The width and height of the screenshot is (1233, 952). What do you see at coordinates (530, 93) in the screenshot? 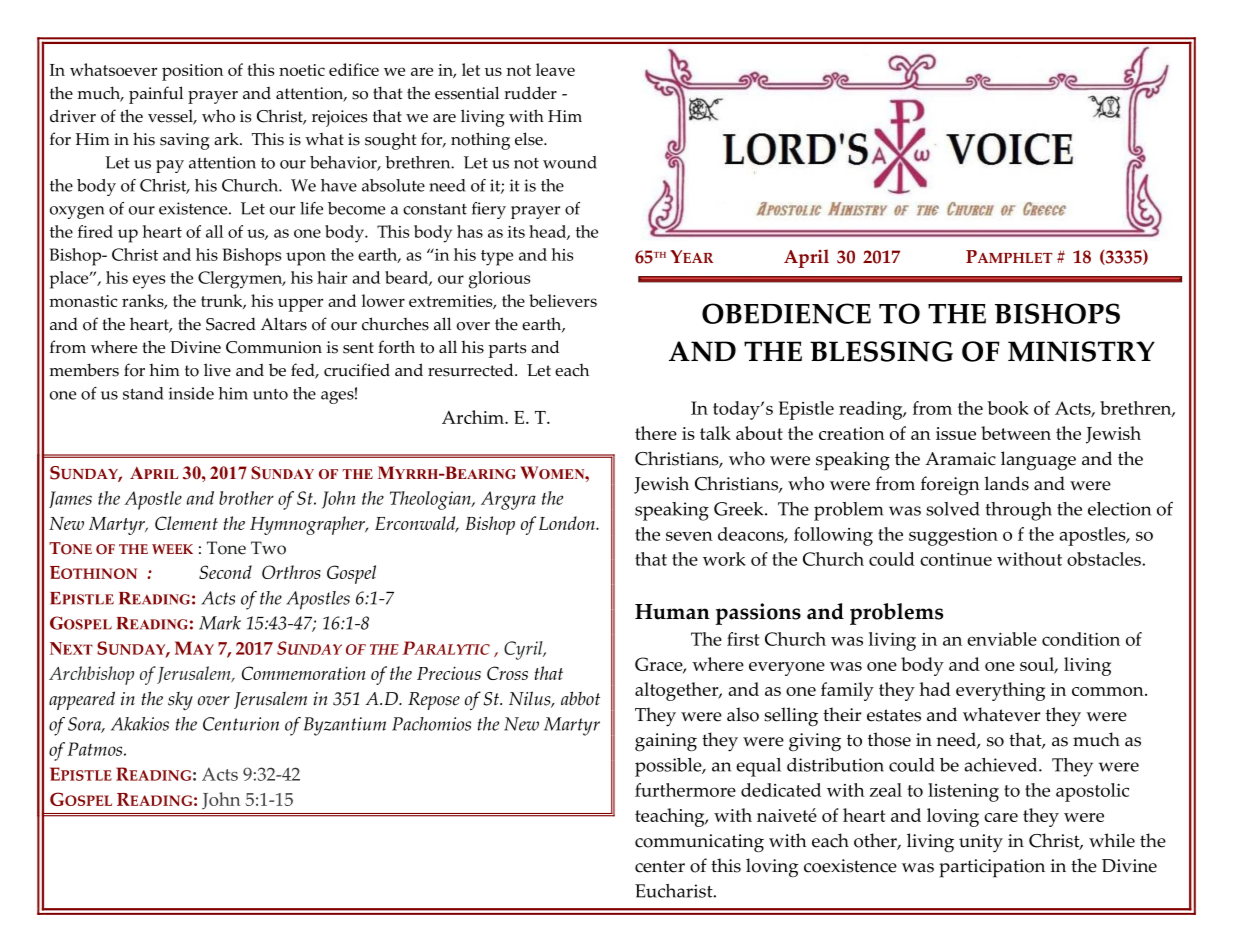
I see `rudder` at bounding box center [530, 93].
